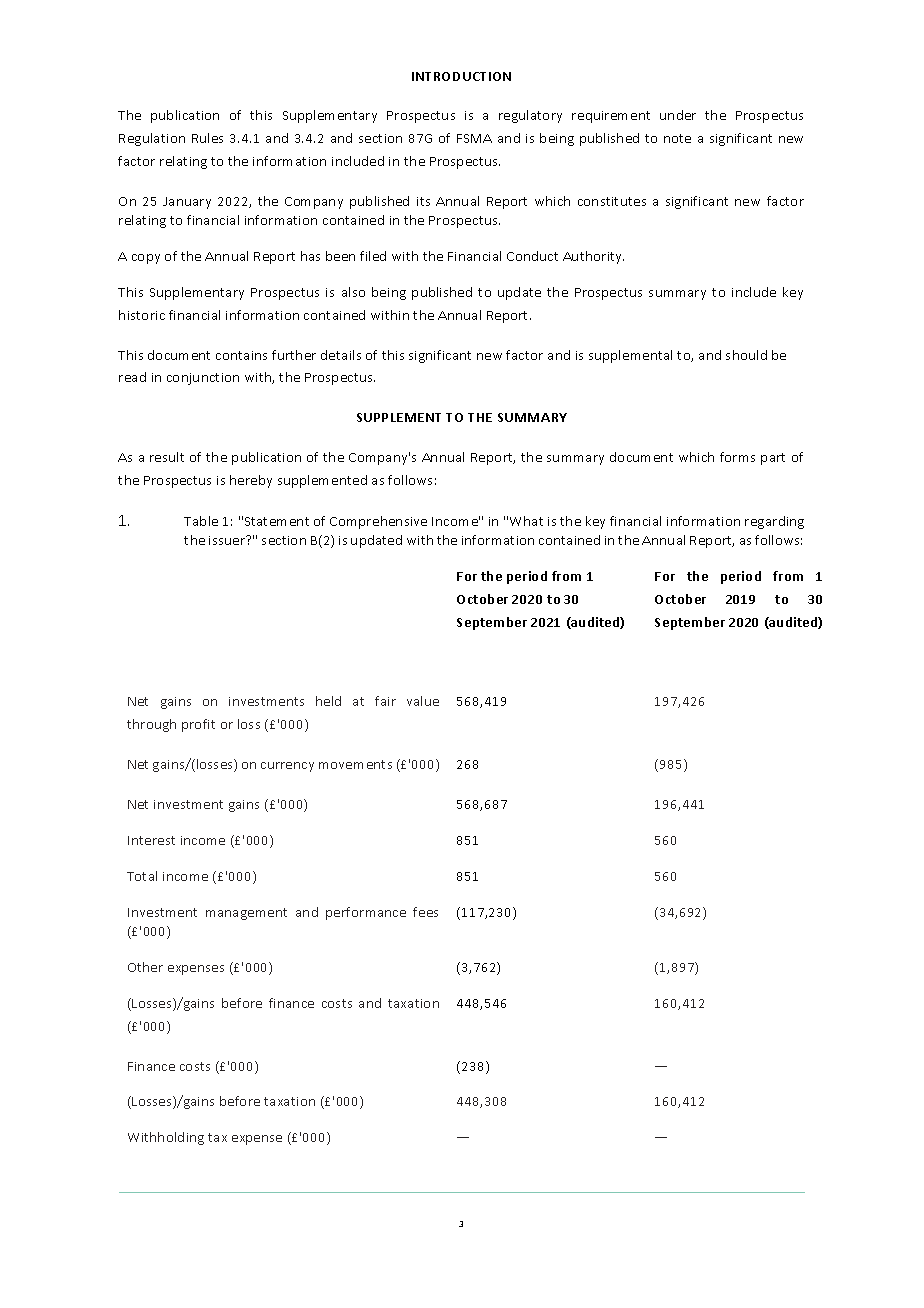  What do you see at coordinates (246, 914) in the image?
I see `management` at bounding box center [246, 914].
